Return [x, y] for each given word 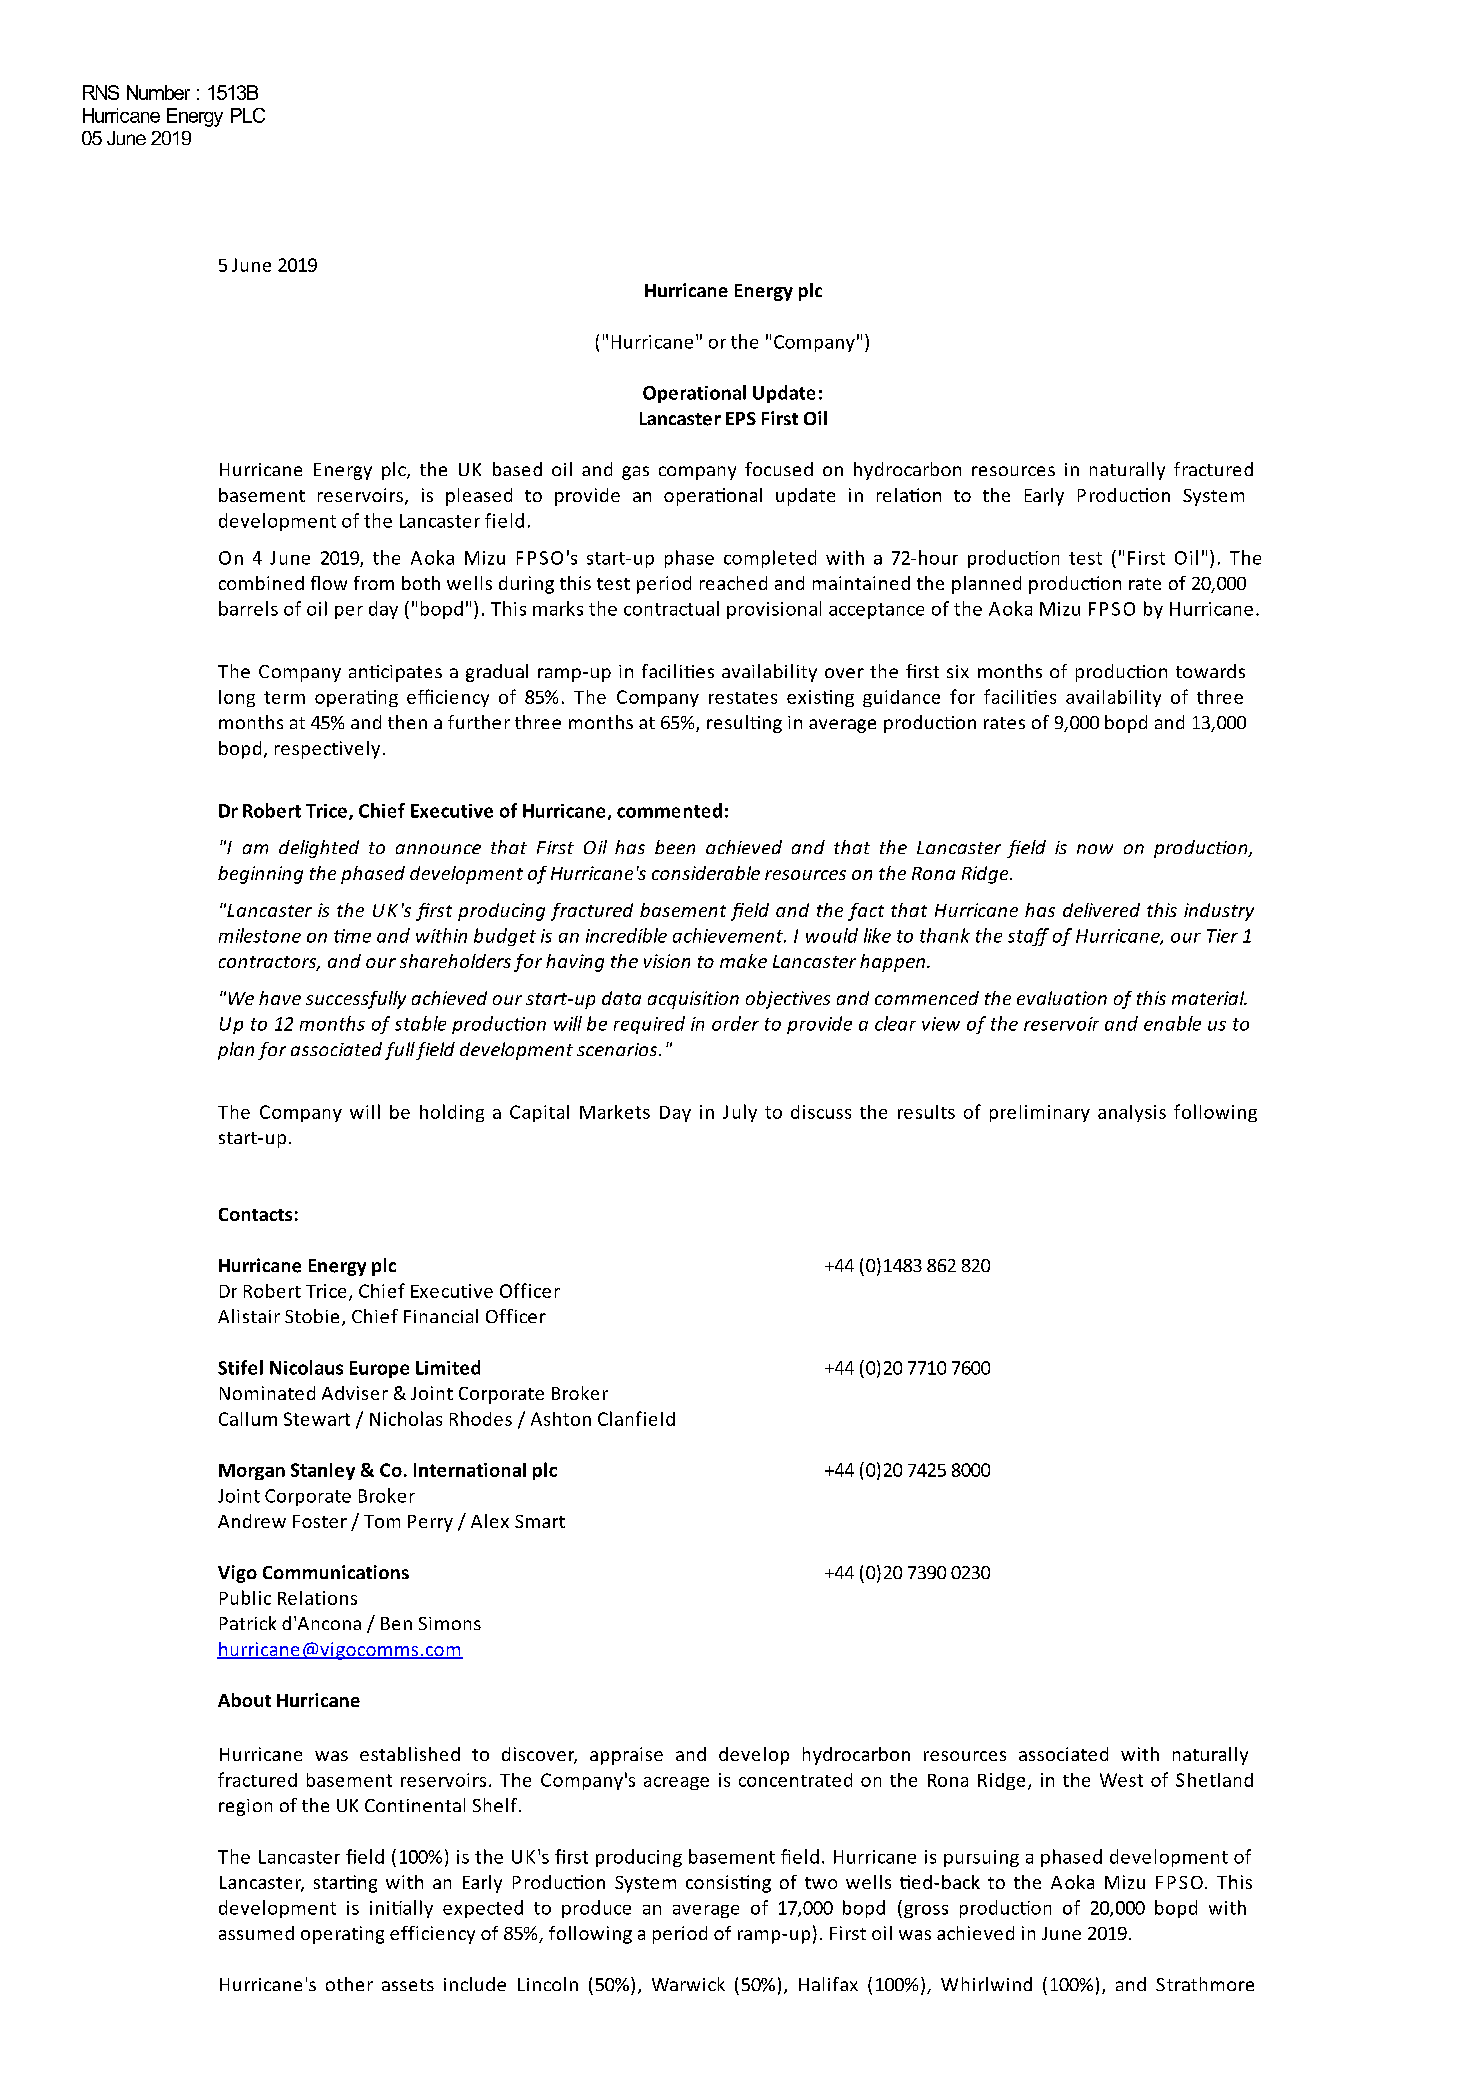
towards [1210, 671]
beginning [260, 875]
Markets [615, 1112]
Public [245, 1597]
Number [158, 92]
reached [733, 583]
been [675, 847]
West [1121, 1780]
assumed [256, 1933]
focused [779, 469]
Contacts [255, 1214]
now [1095, 849]
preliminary [1040, 1113]
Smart [540, 1521]
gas [635, 473]
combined [261, 583]
